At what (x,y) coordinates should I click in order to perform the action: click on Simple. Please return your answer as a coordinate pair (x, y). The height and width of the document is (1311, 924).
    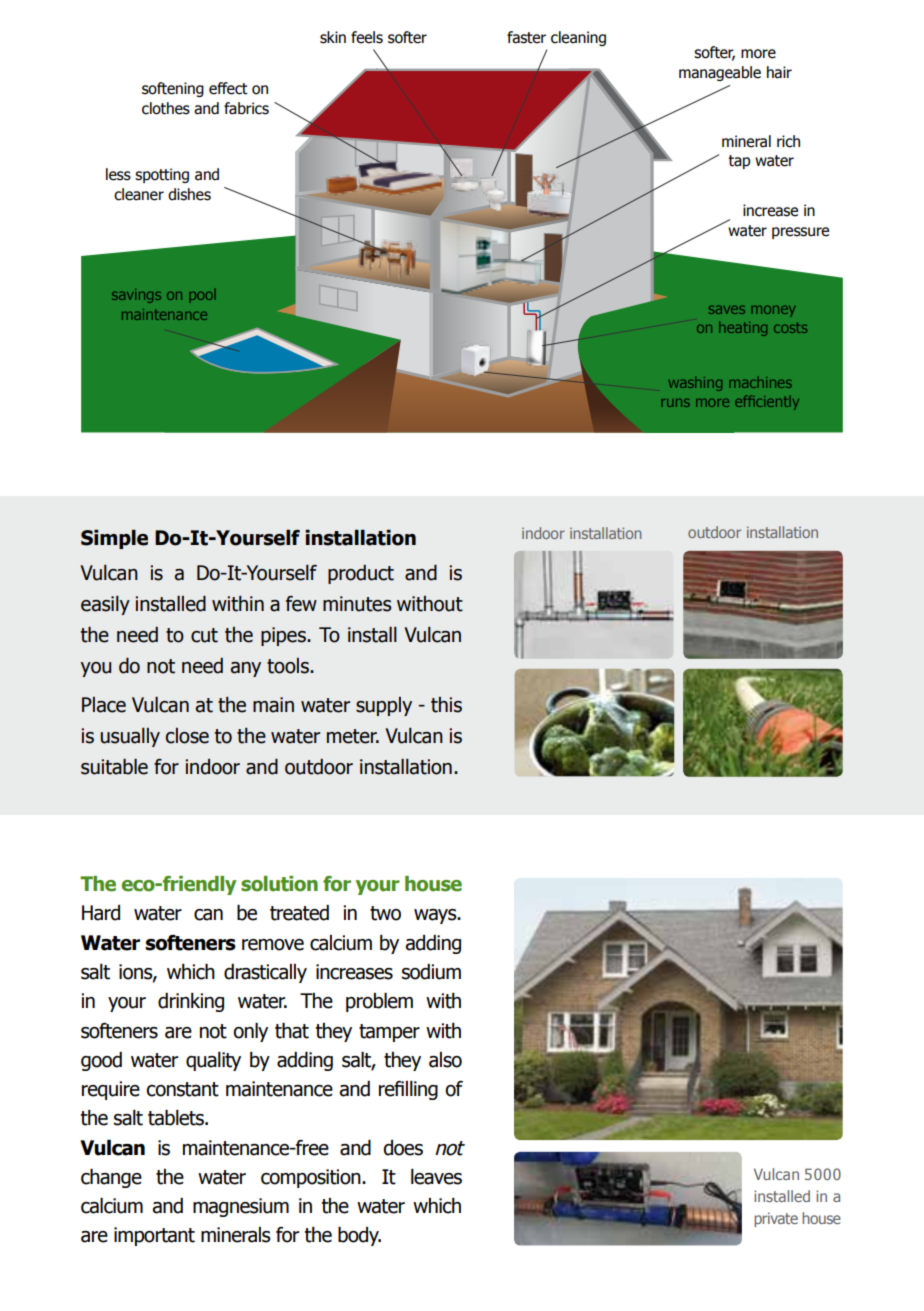
    Looking at the image, I should click on (114, 539).
